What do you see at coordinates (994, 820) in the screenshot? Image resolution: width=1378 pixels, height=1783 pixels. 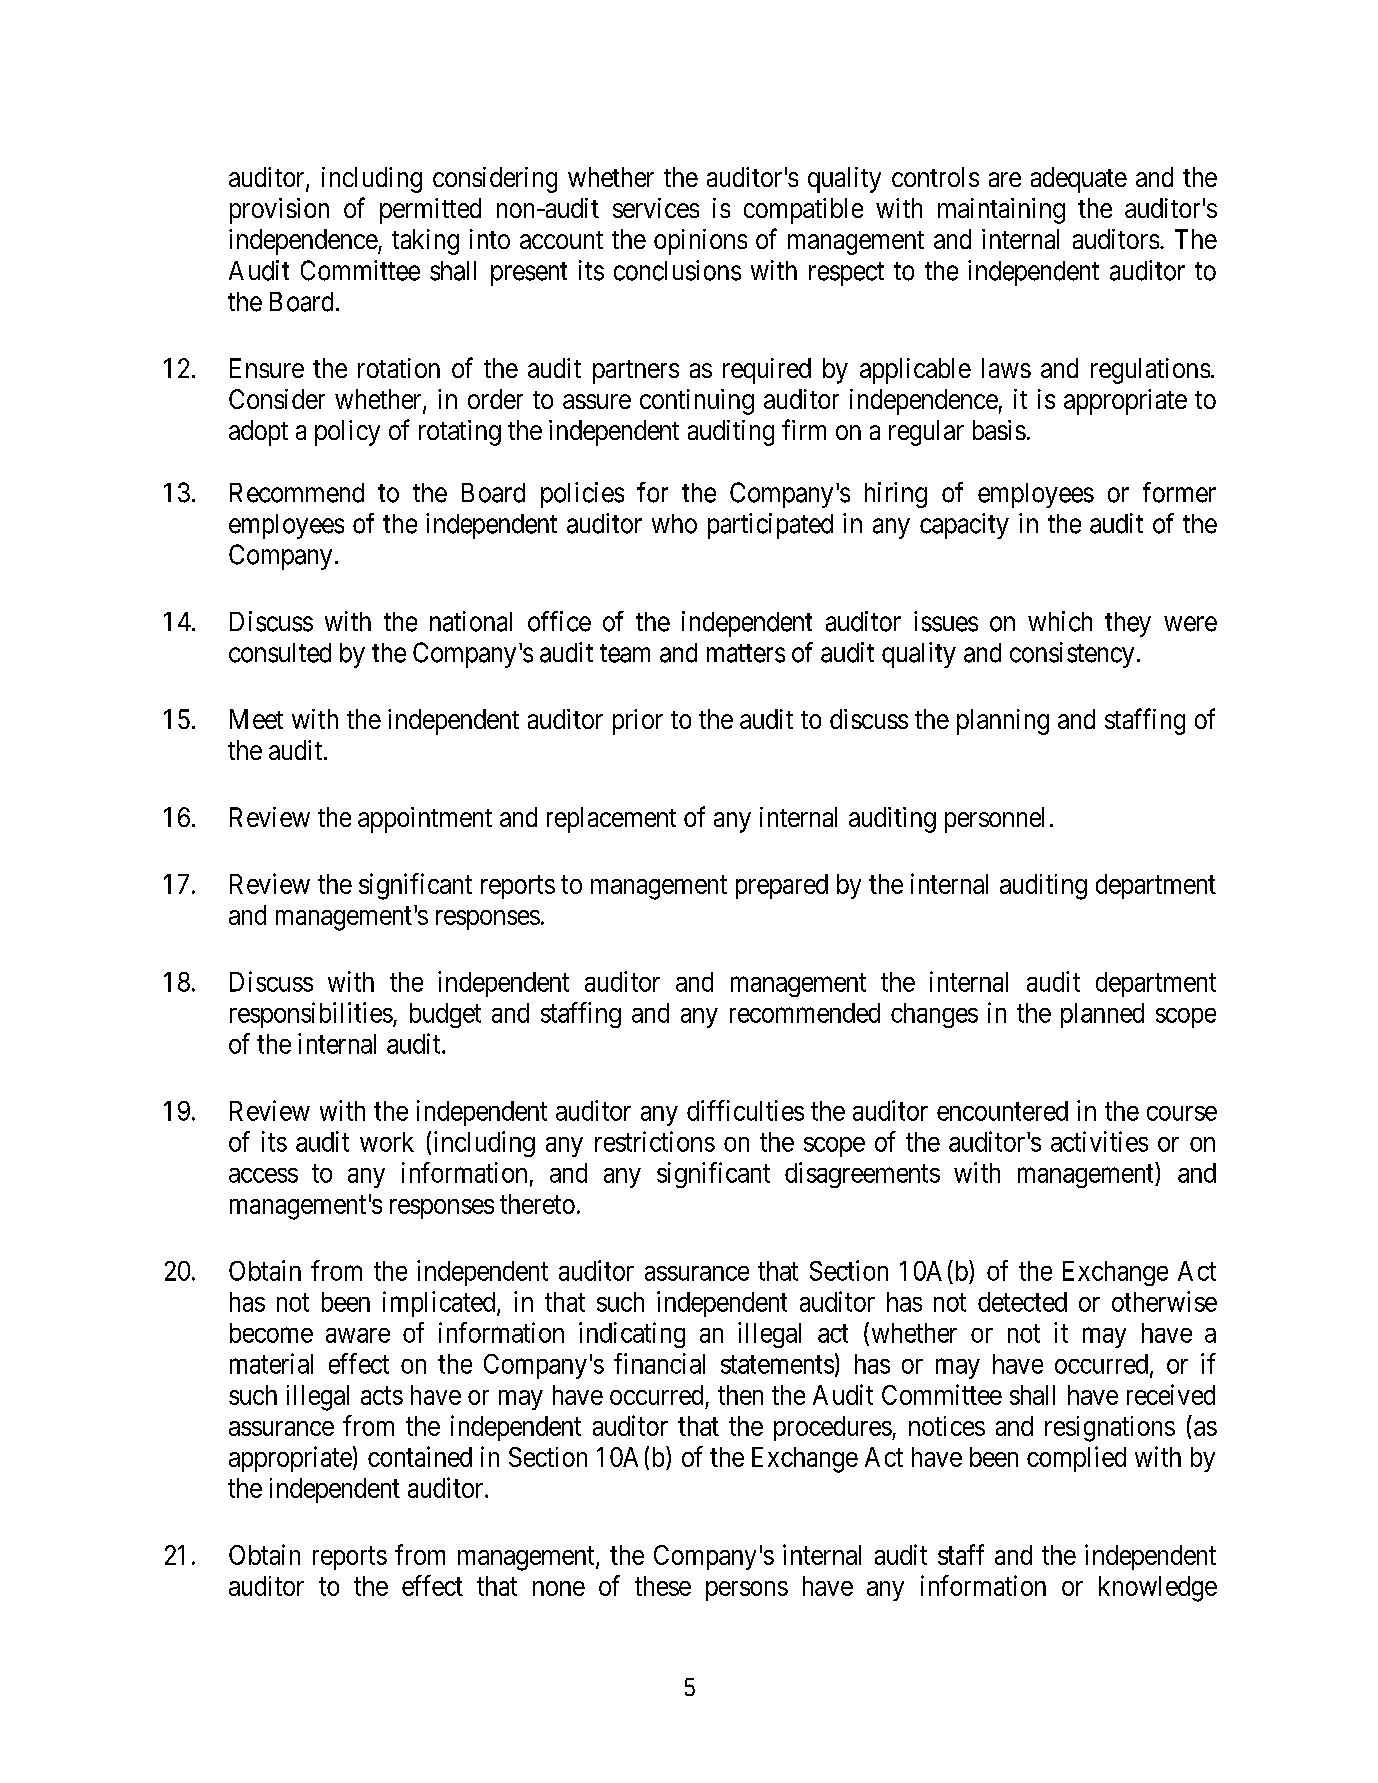 I see `personnel` at bounding box center [994, 820].
